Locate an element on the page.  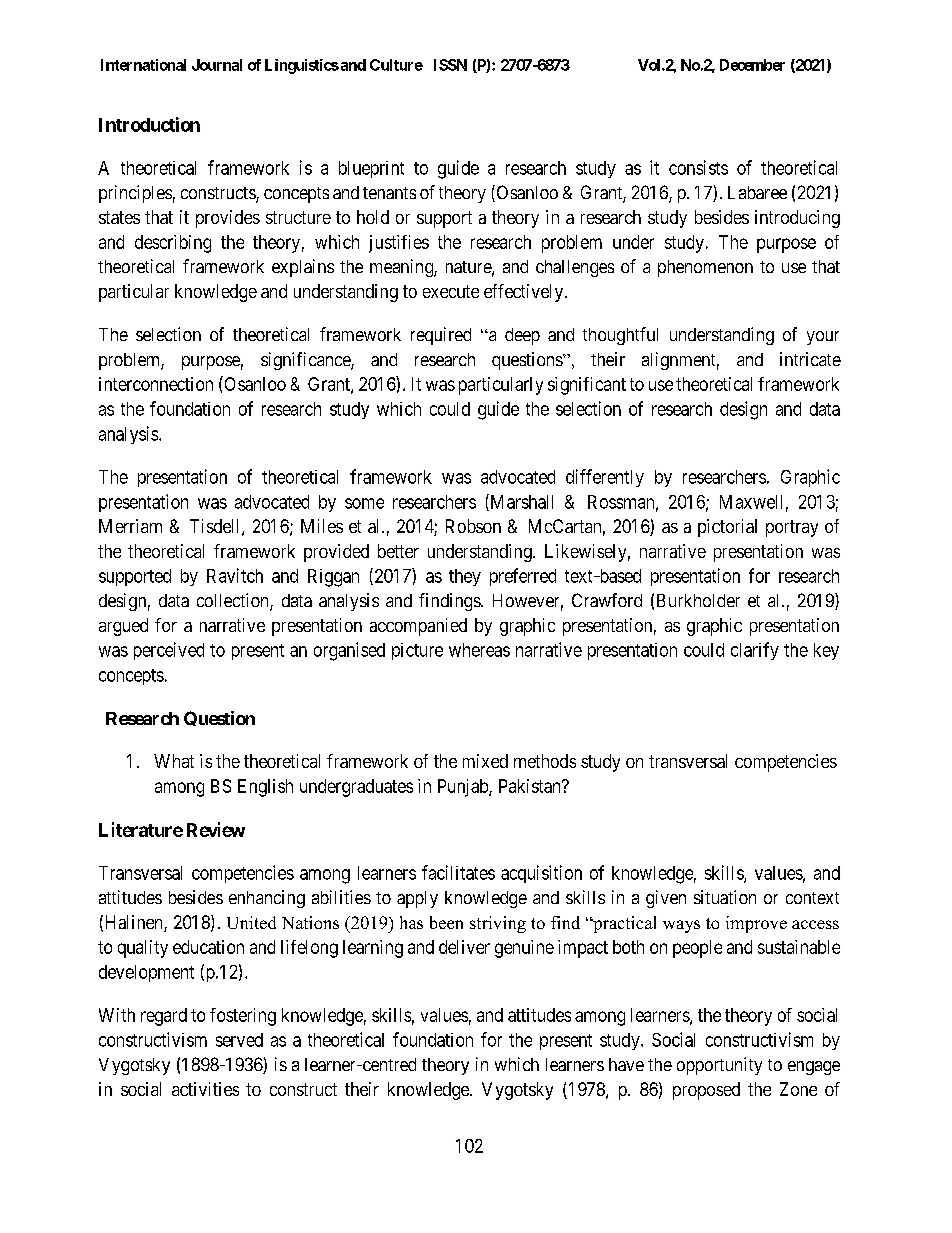
interconnection is located at coordinates (156, 384).
